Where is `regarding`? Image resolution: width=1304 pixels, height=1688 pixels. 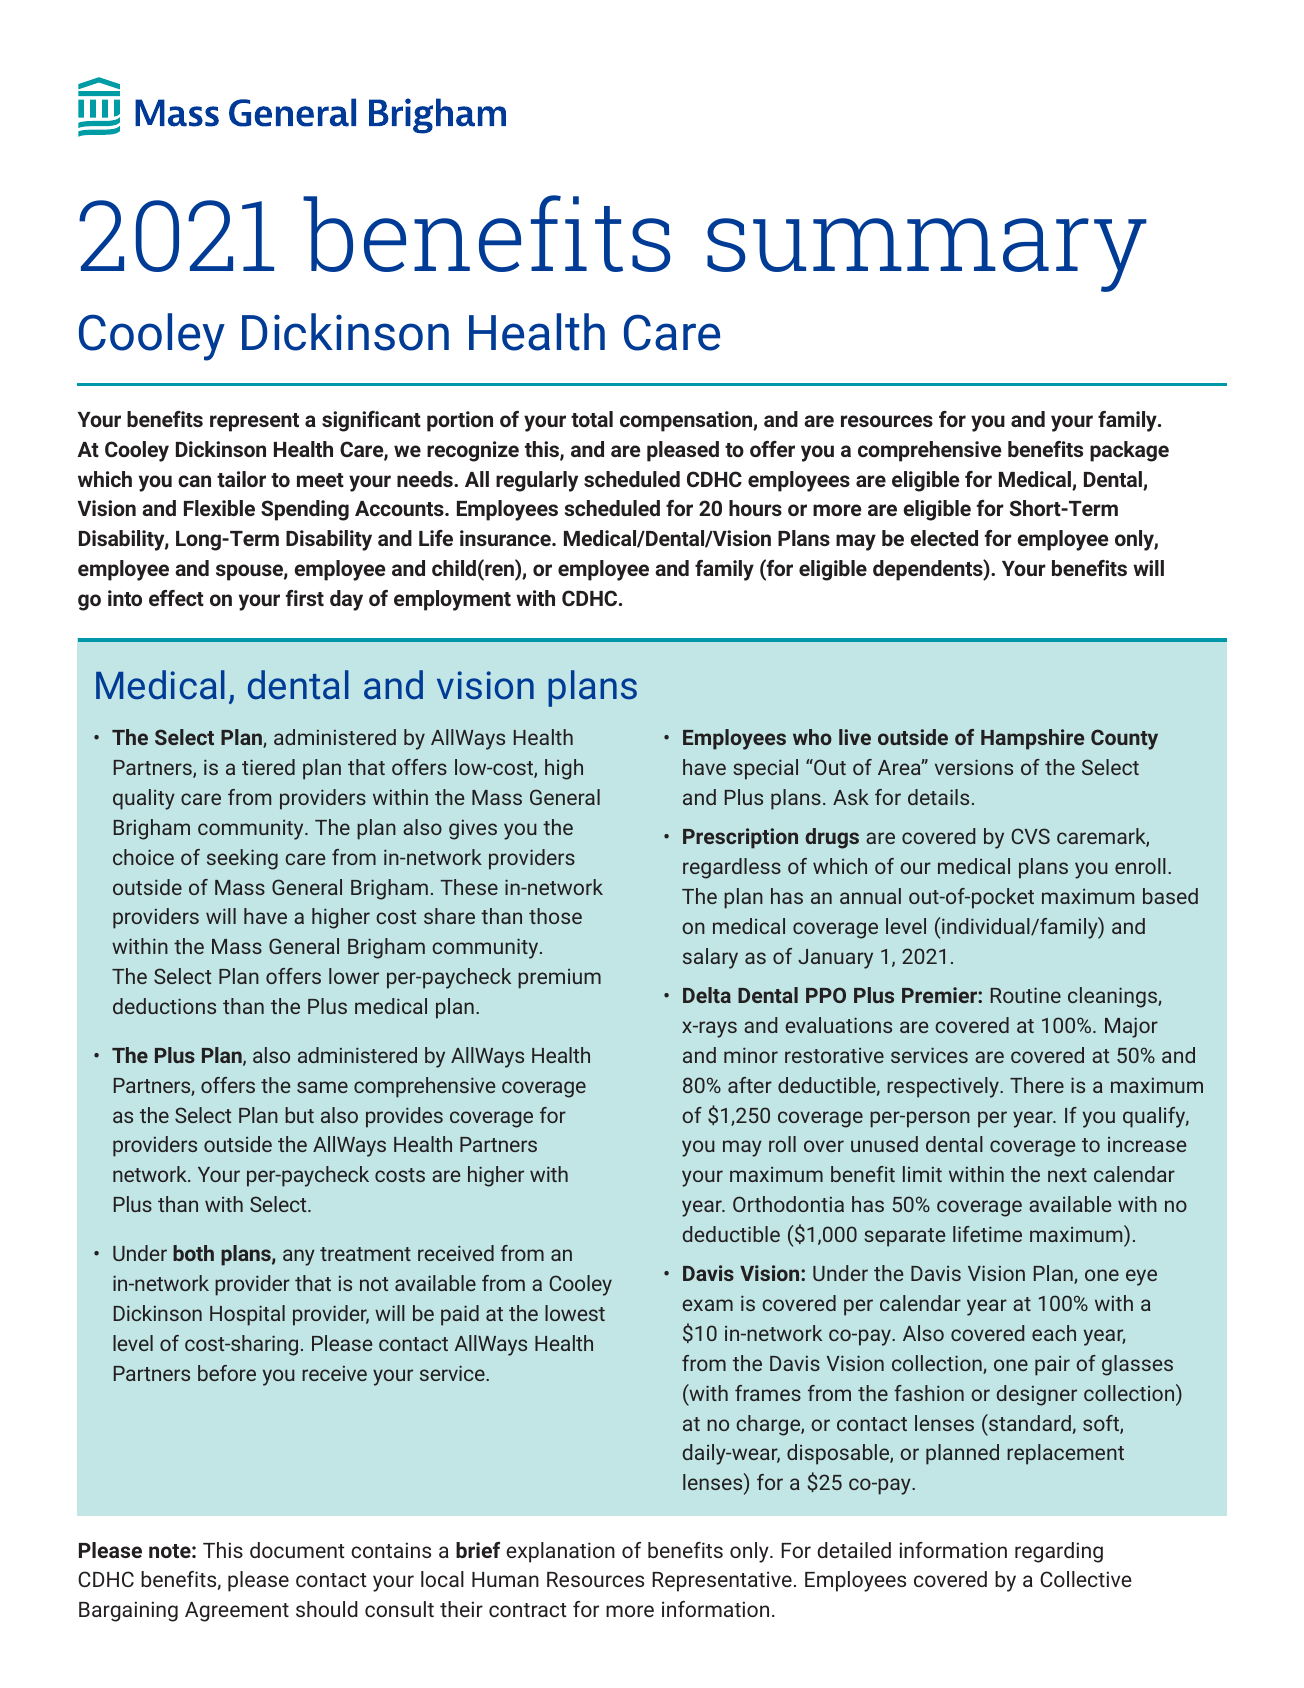 regarding is located at coordinates (1059, 1552).
